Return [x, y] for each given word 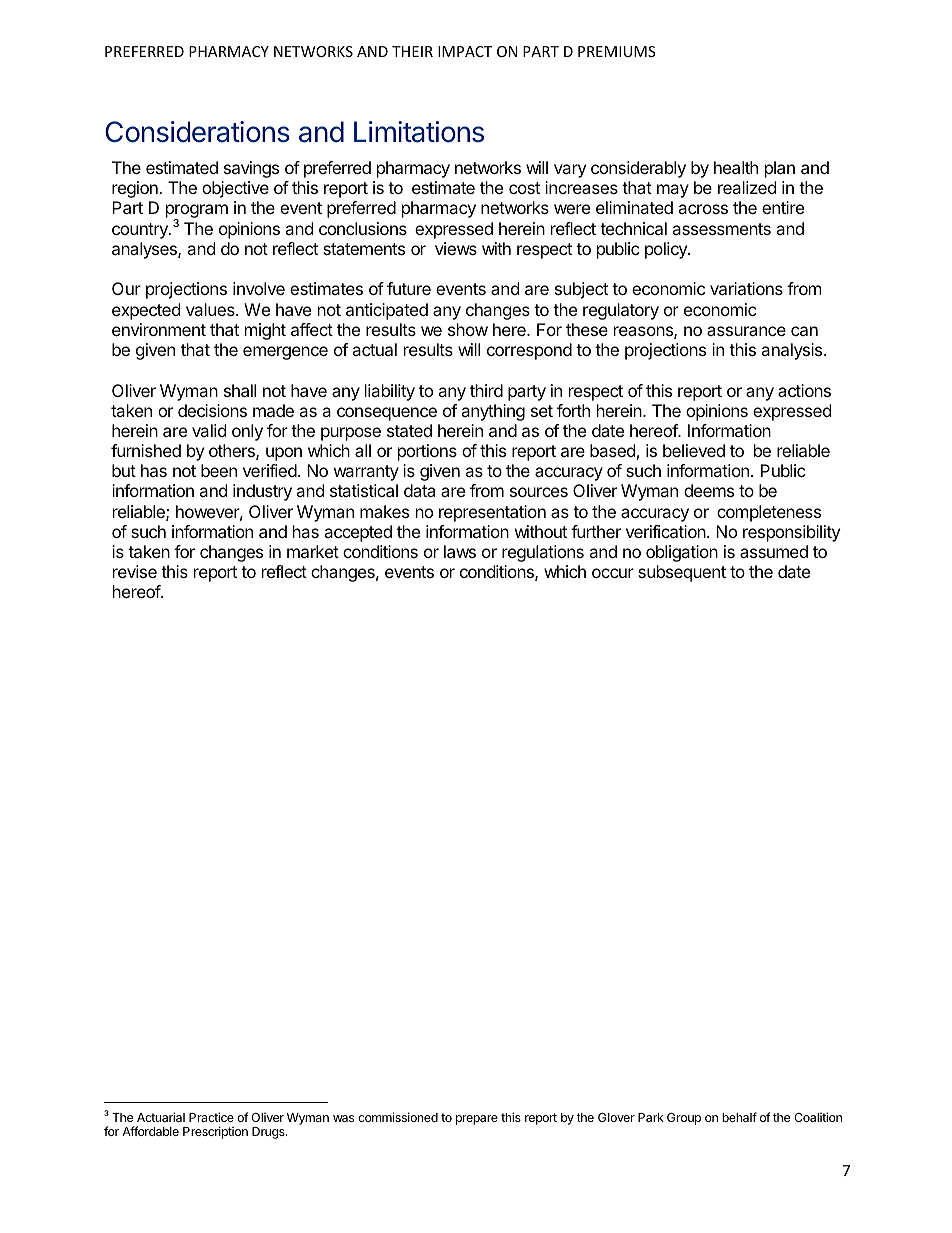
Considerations [197, 132]
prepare [477, 1120]
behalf [739, 1117]
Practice [211, 1117]
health [736, 167]
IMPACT [465, 51]
